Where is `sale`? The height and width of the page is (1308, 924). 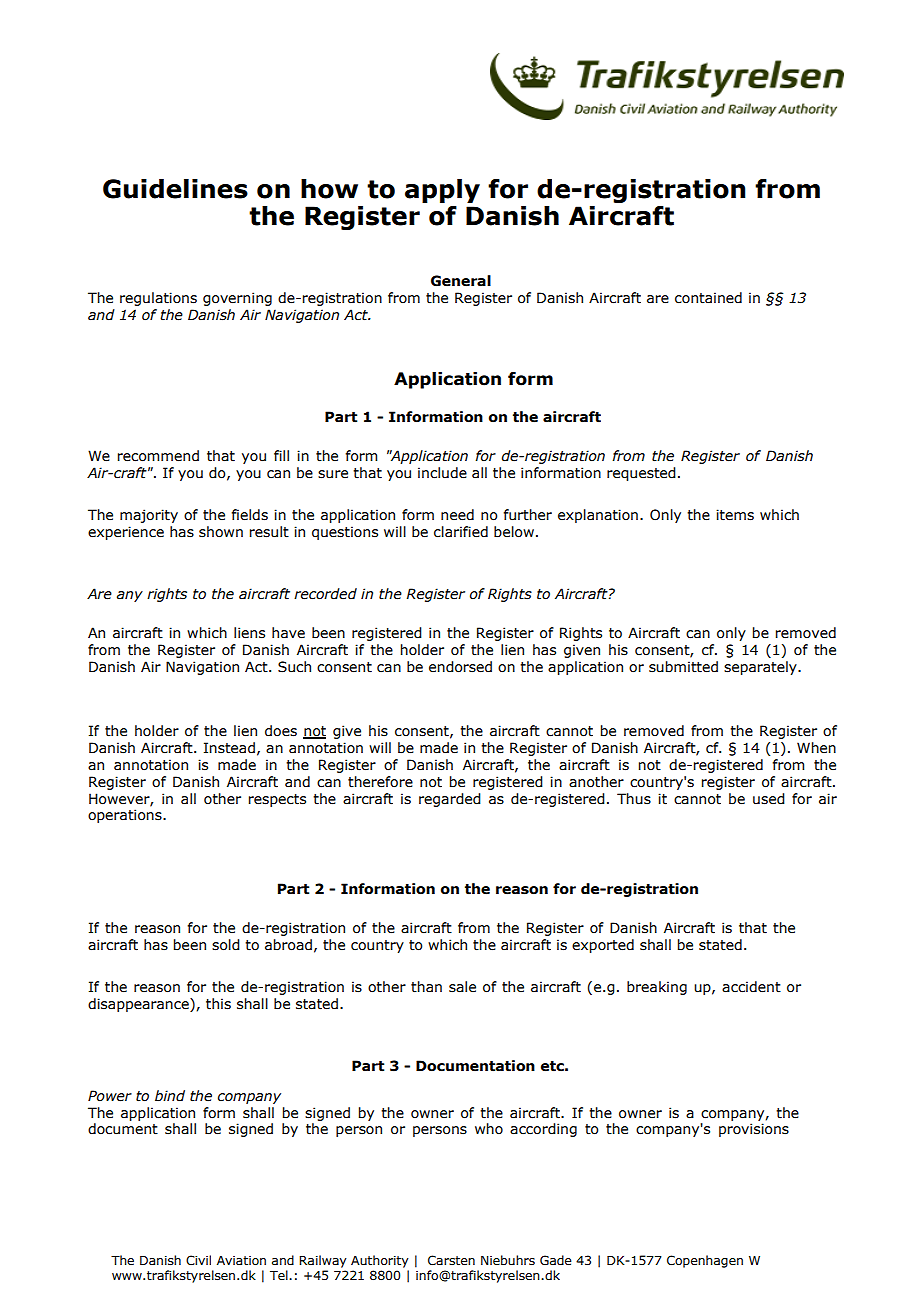 sale is located at coordinates (462, 987).
